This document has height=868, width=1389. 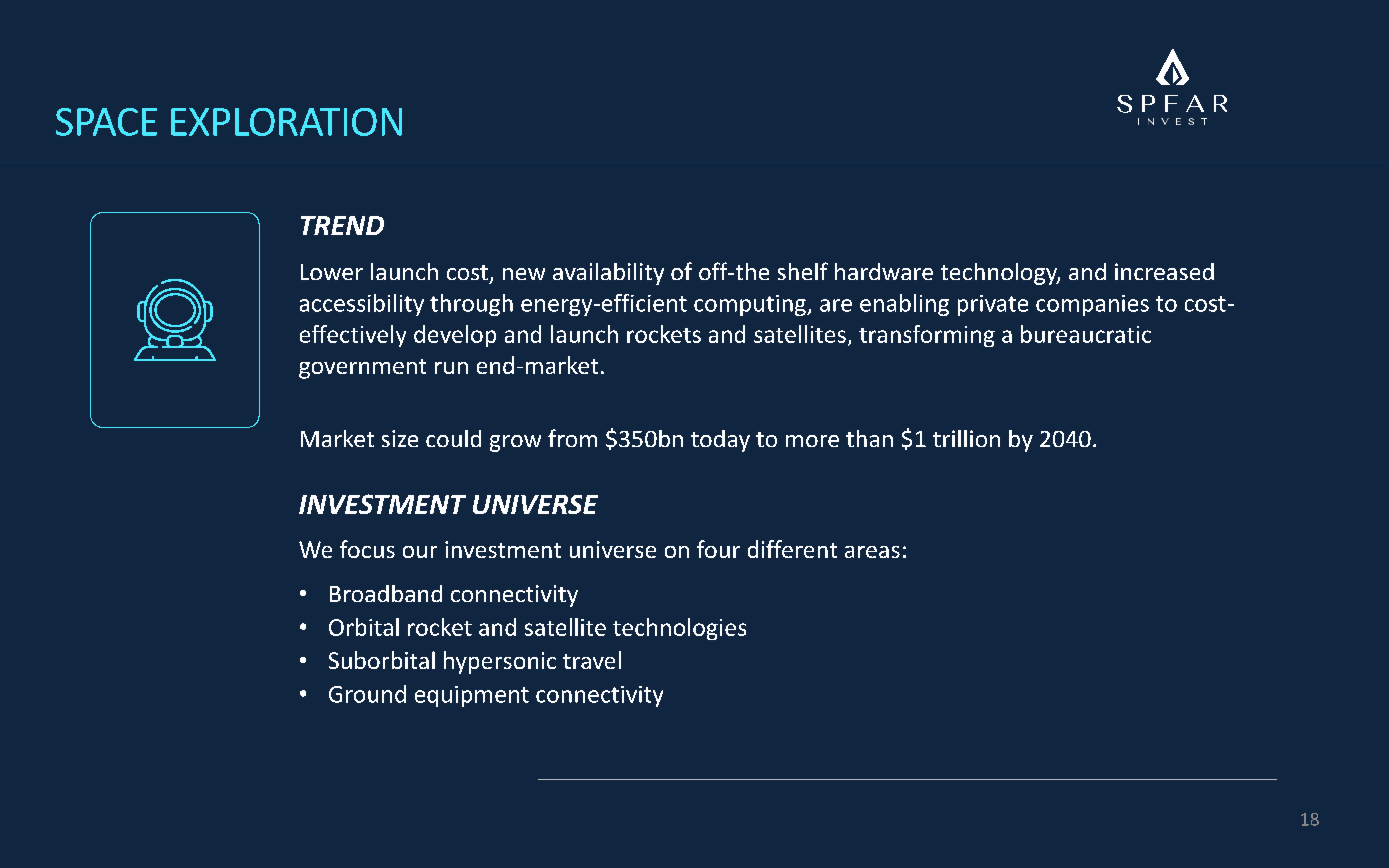 I want to click on TREND, so click(x=342, y=225).
